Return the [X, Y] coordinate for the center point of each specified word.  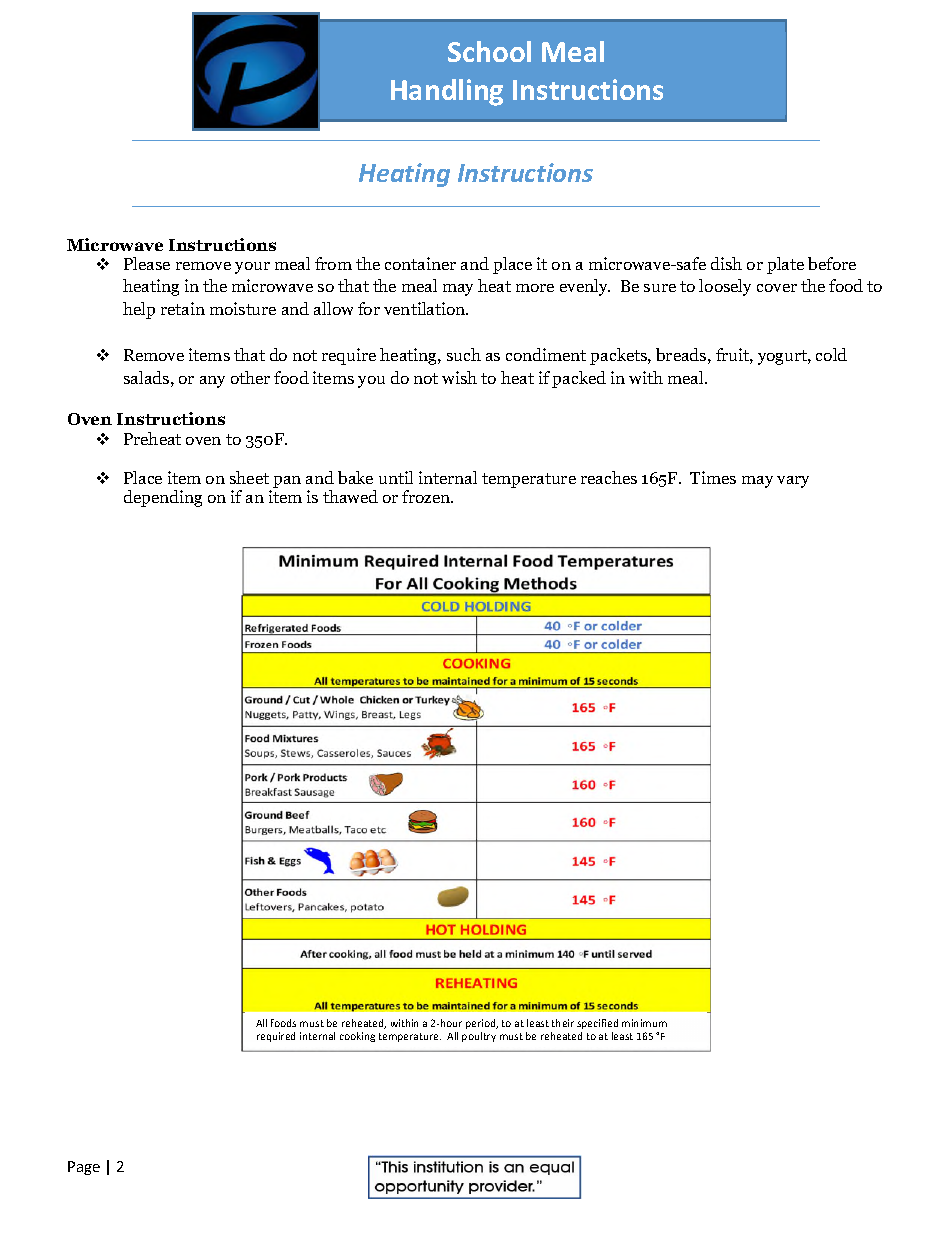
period [482, 1024]
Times [713, 477]
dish [726, 263]
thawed [350, 496]
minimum [644, 1023]
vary [793, 482]
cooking [357, 1037]
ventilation [426, 308]
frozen [427, 496]
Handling [447, 92]
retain [183, 308]
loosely [725, 287]
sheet [249, 477]
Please [147, 263]
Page [84, 1168]
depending [163, 498]
